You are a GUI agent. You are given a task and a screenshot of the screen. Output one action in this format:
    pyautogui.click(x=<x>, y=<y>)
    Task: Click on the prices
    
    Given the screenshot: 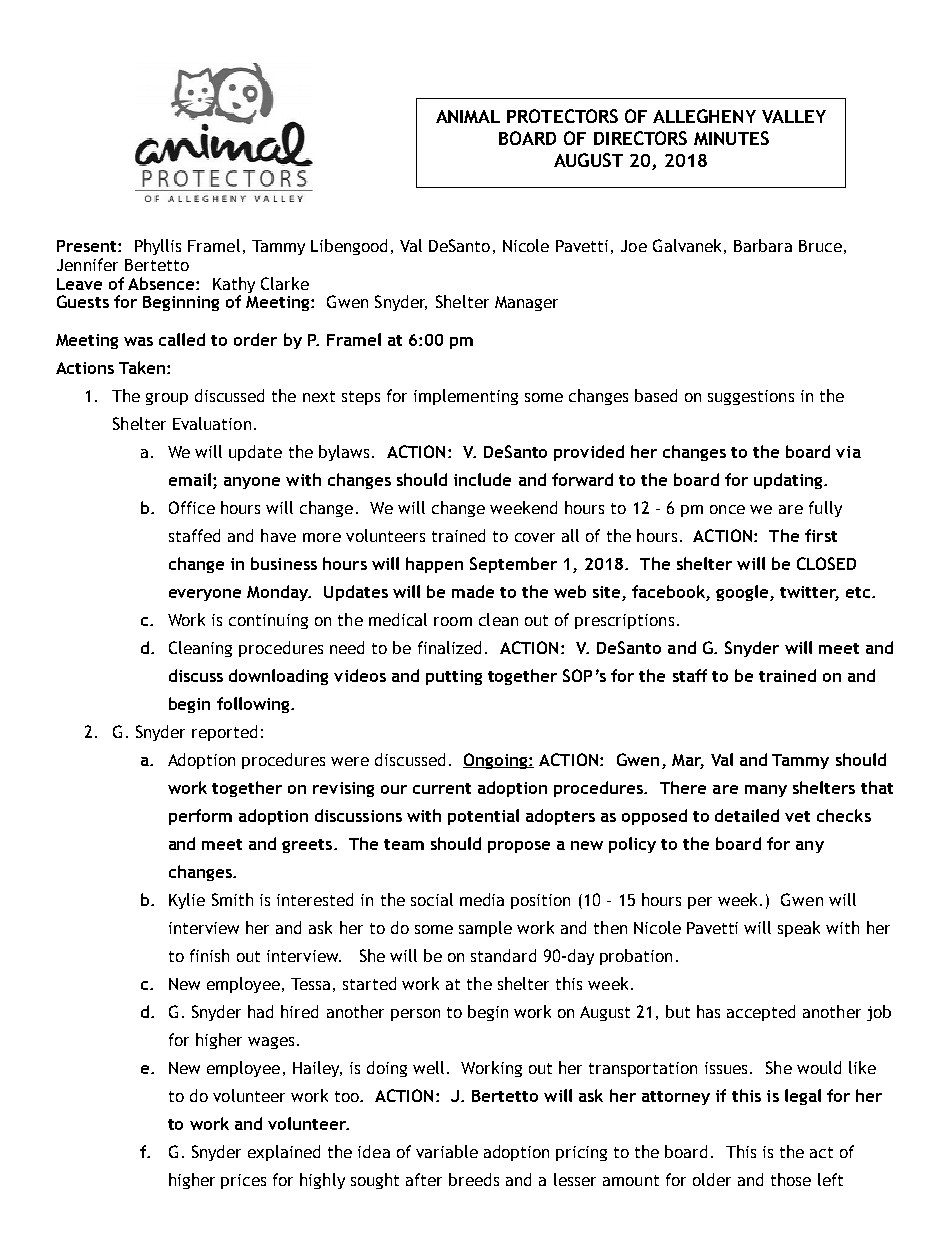 What is the action you would take?
    pyautogui.click(x=243, y=1181)
